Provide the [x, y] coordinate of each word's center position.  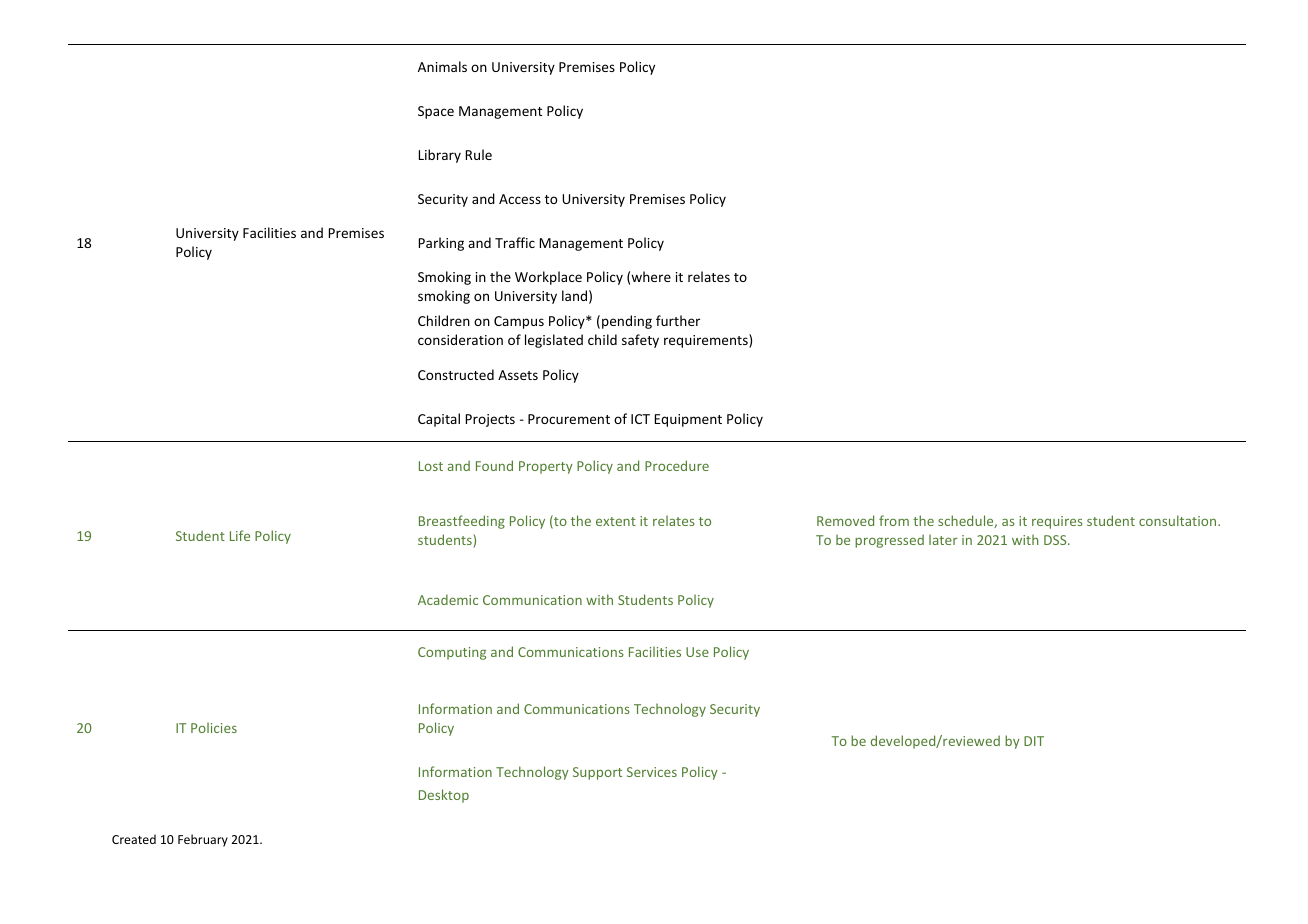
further [678, 320]
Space [436, 112]
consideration [460, 339]
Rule [479, 154]
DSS [1056, 540]
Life [240, 535]
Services [652, 772]
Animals [442, 66]
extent [616, 521]
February [203, 840]
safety [640, 341]
